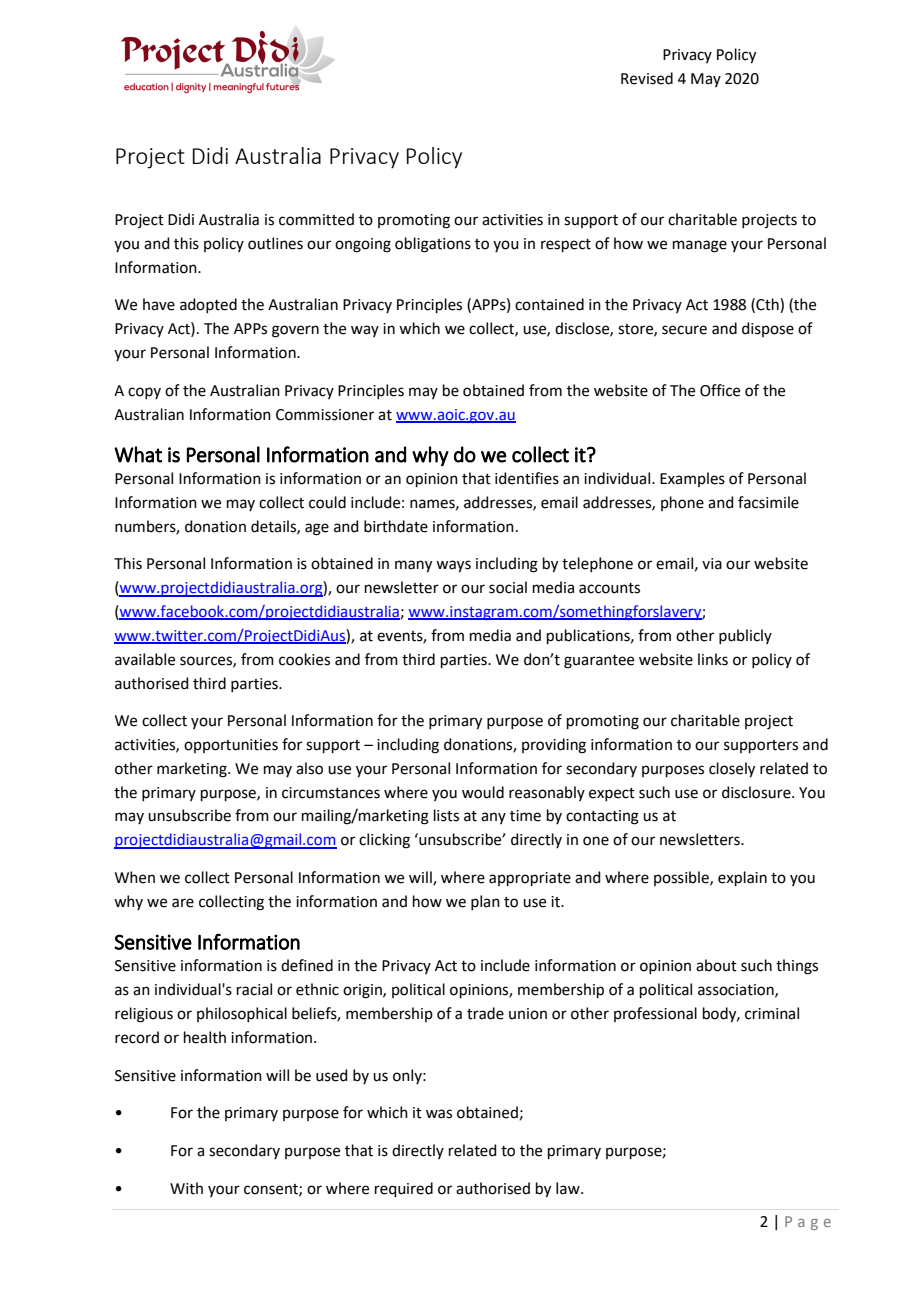  What do you see at coordinates (527, 478) in the document?
I see `identifies` at bounding box center [527, 478].
